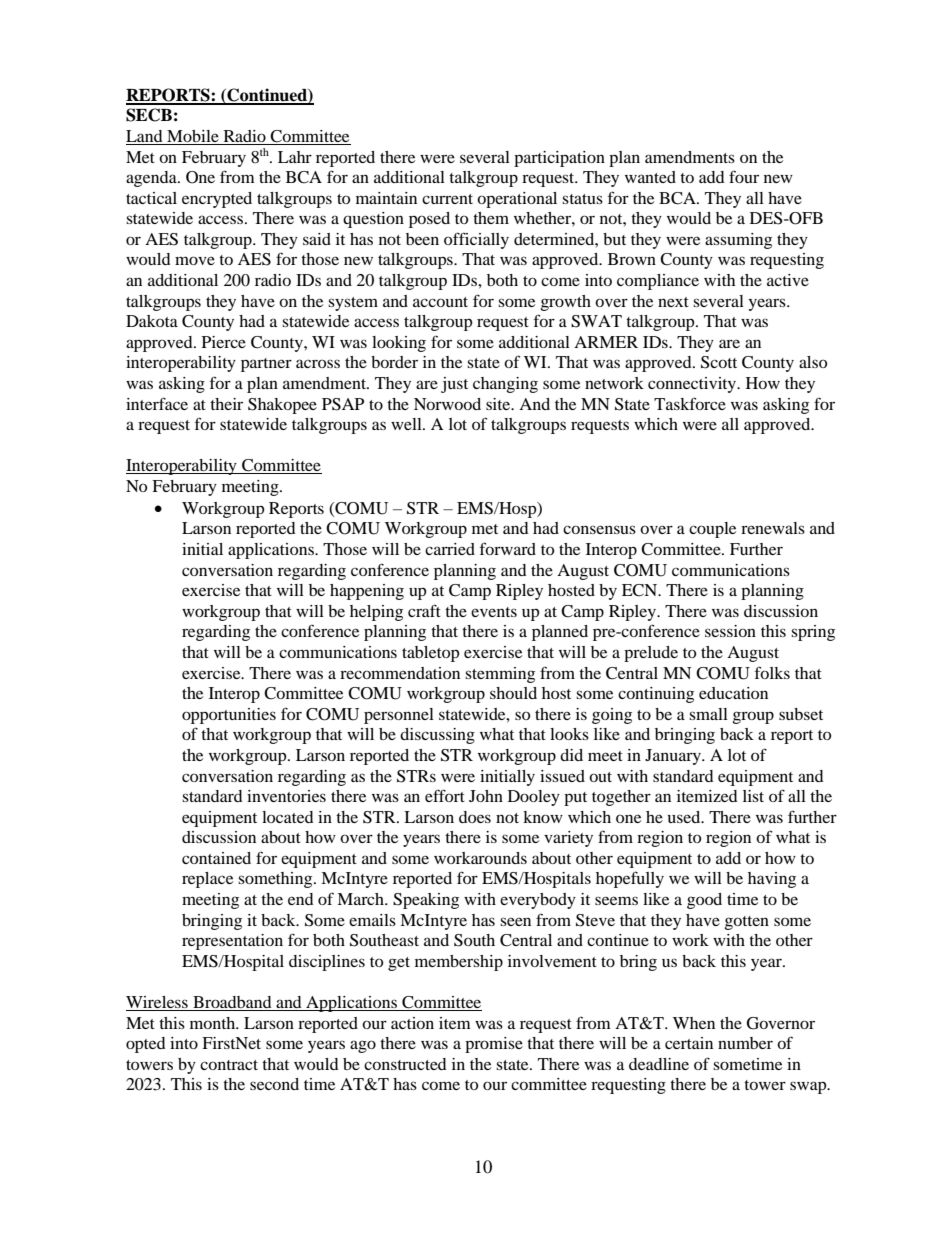 Image resolution: width=952 pixels, height=1233 pixels. What do you see at coordinates (730, 631) in the screenshot?
I see `session` at bounding box center [730, 631].
